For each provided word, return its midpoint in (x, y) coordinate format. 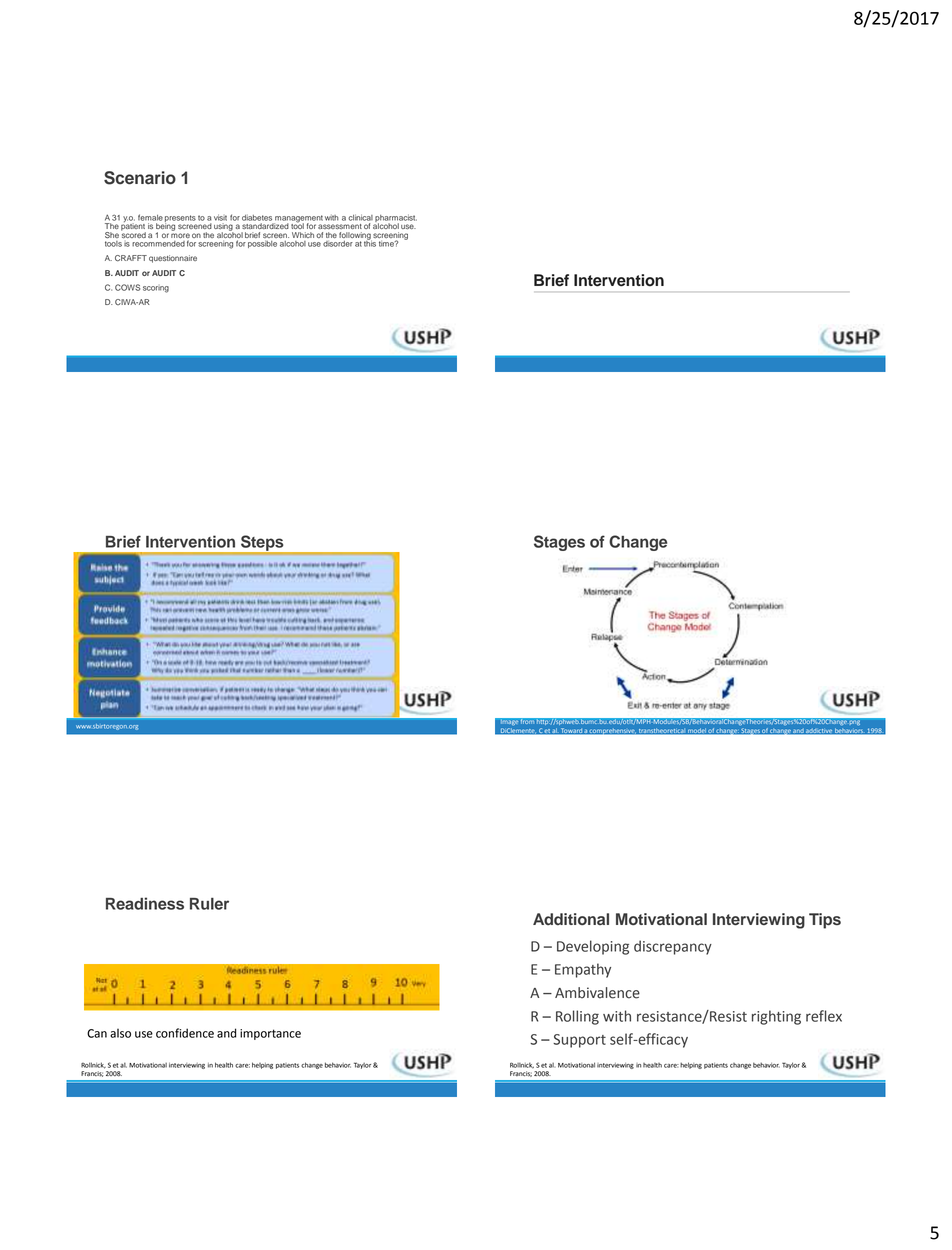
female (150, 217)
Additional (571, 919)
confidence (185, 1033)
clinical (360, 217)
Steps (262, 544)
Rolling (577, 1017)
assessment (339, 226)
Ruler (209, 904)
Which (303, 235)
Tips (825, 921)
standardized (265, 226)
